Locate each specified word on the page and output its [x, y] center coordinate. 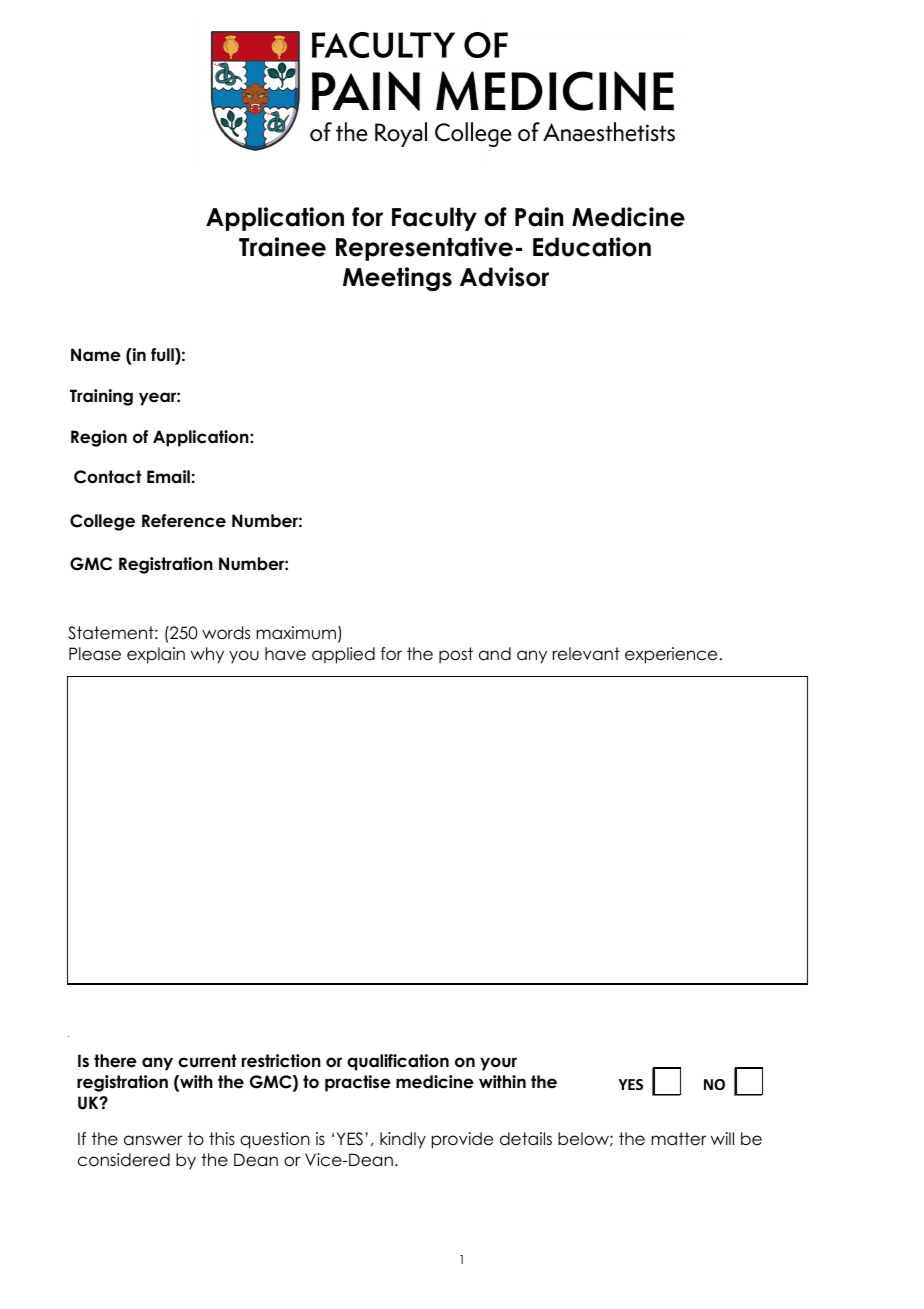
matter [678, 1139]
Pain [539, 217]
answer [153, 1140]
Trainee [282, 247]
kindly [403, 1140]
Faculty [434, 219]
